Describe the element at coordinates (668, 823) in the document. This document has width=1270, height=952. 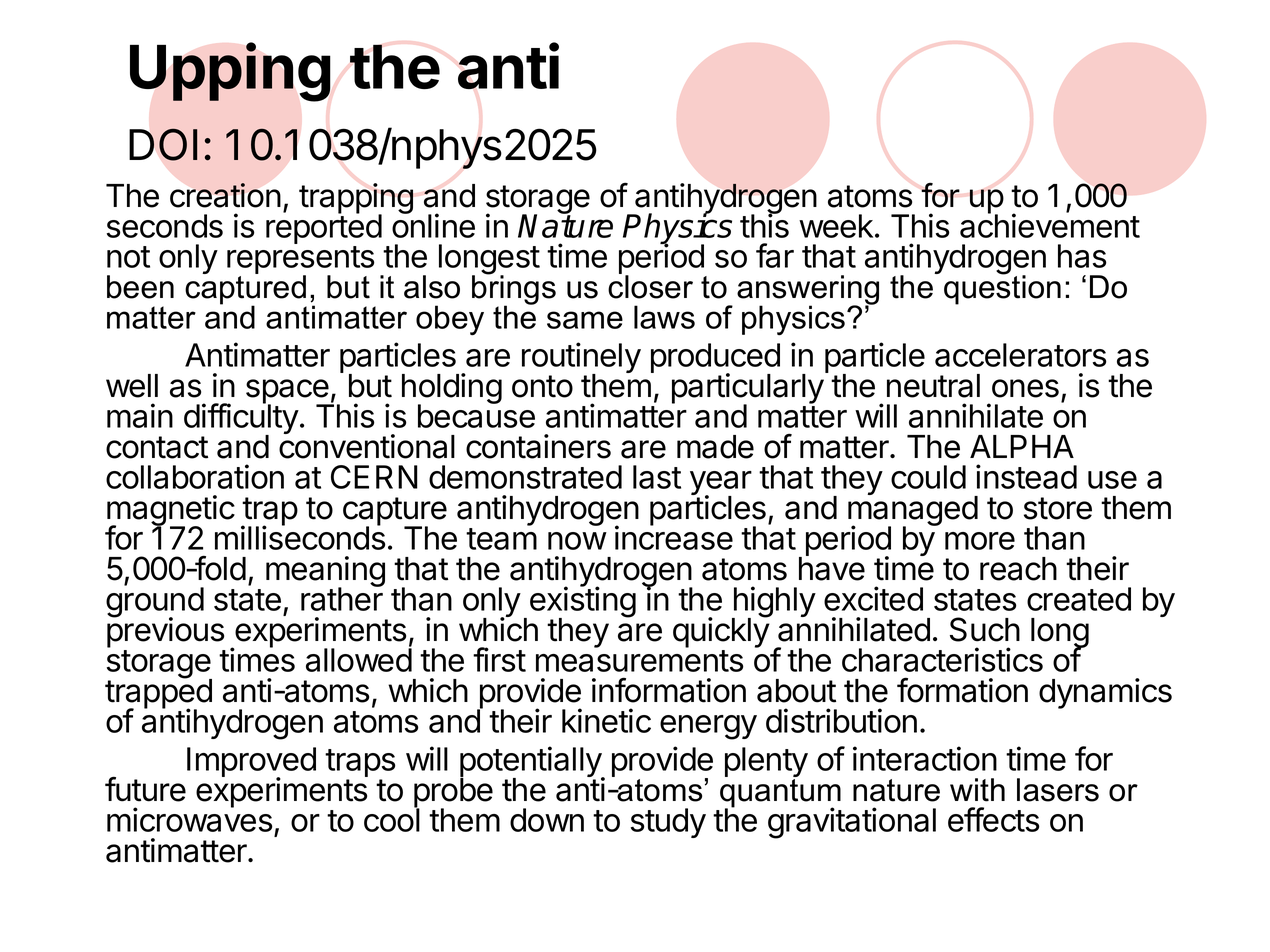
I see `study` at that location.
